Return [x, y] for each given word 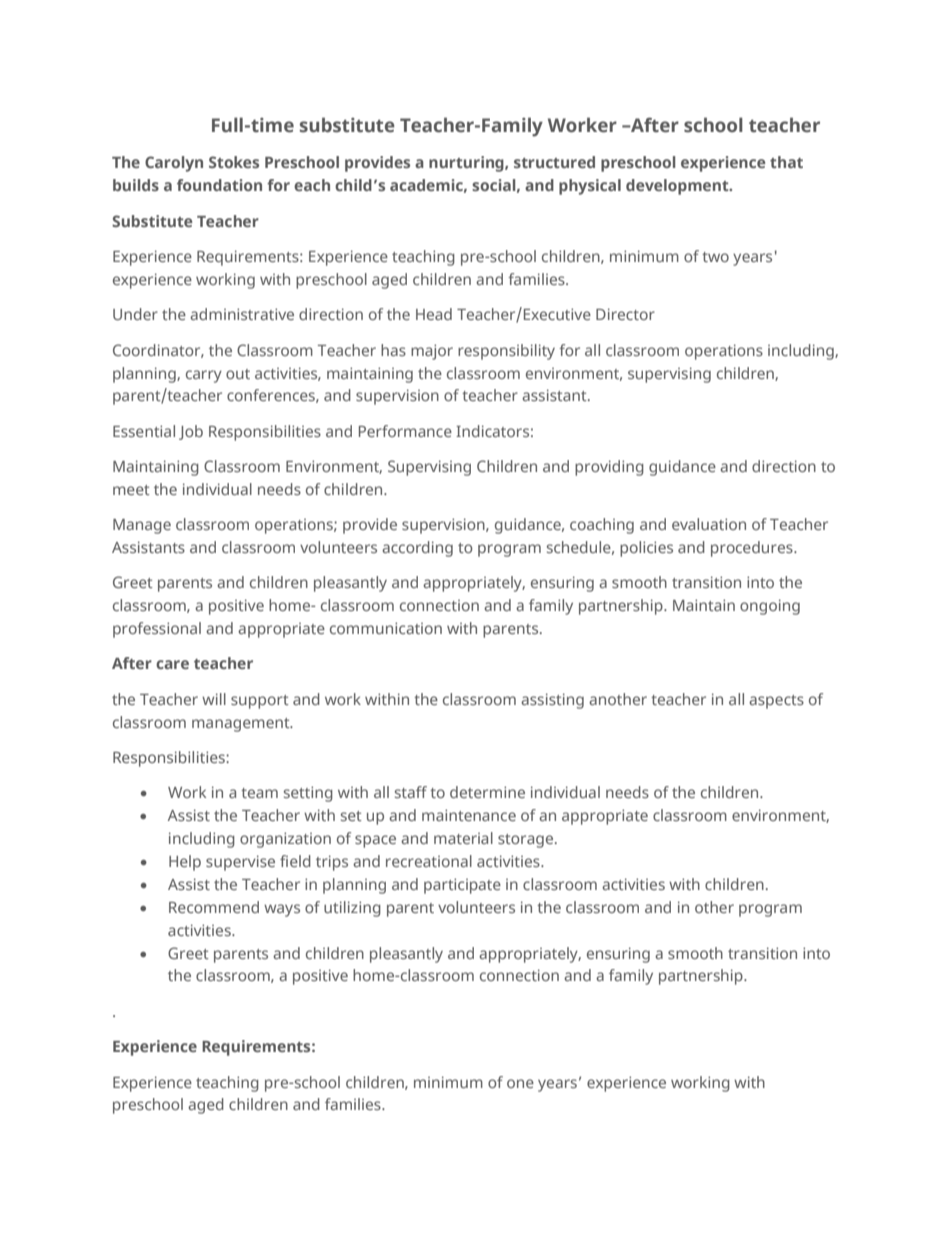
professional [157, 630]
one [520, 1083]
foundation [219, 185]
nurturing [467, 164]
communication [386, 628]
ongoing [770, 607]
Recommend [214, 907]
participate [462, 886]
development [678, 187]
